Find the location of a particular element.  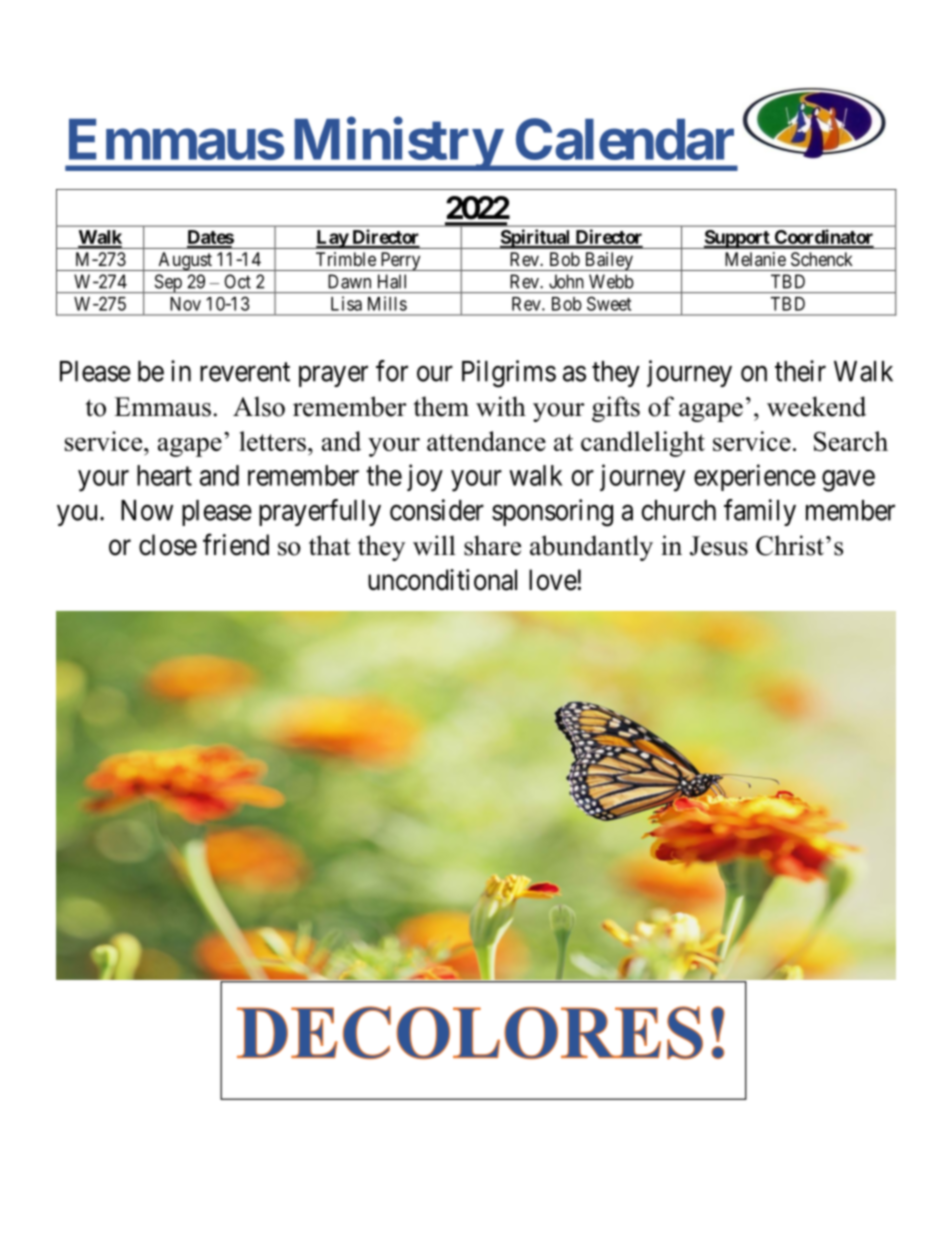

weekend is located at coordinates (816, 406).
